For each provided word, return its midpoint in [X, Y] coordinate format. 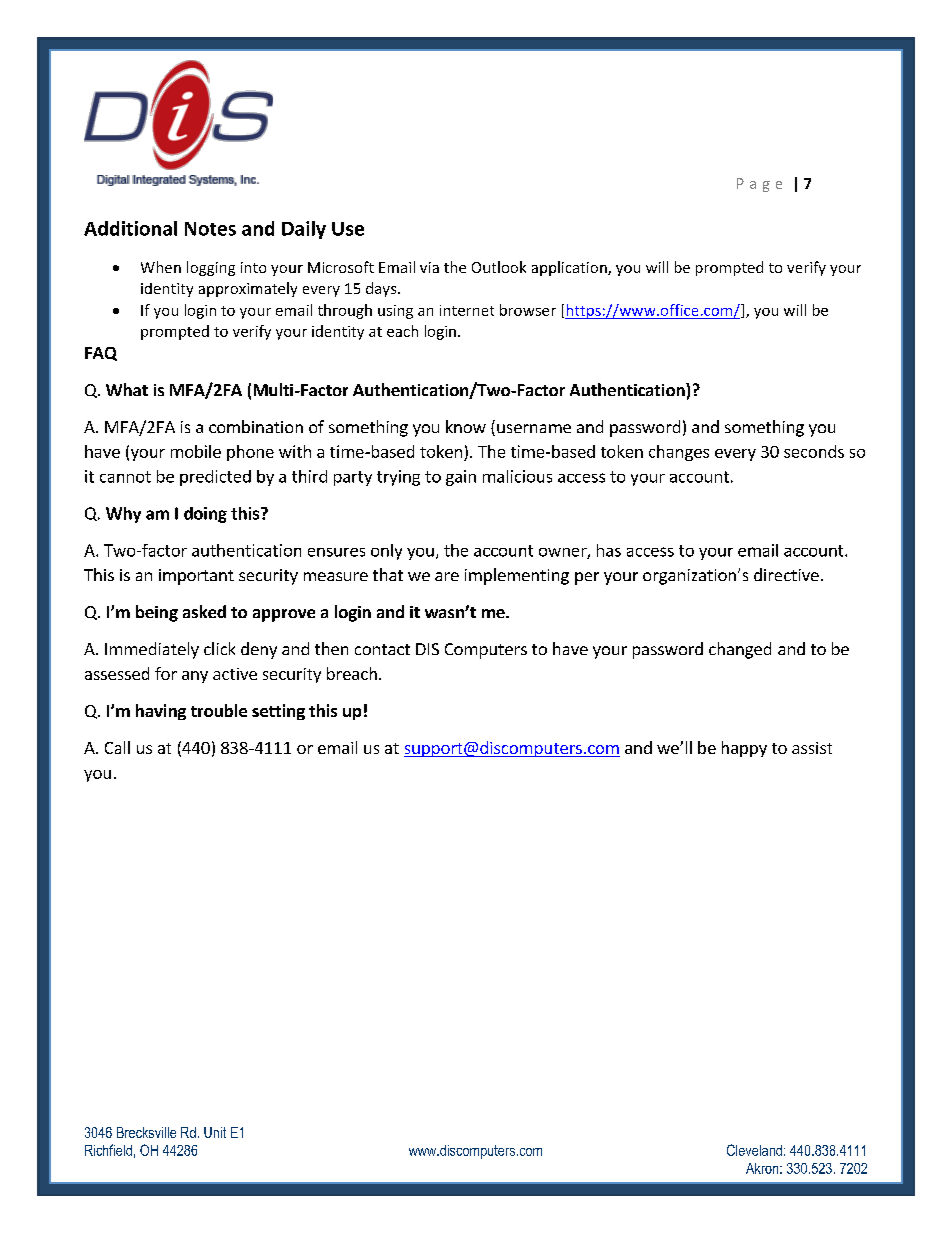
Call [117, 747]
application [570, 268]
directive [786, 574]
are [447, 576]
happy [744, 749]
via [429, 267]
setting [278, 712]
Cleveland [754, 1150]
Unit [215, 1132]
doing [205, 515]
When [161, 267]
